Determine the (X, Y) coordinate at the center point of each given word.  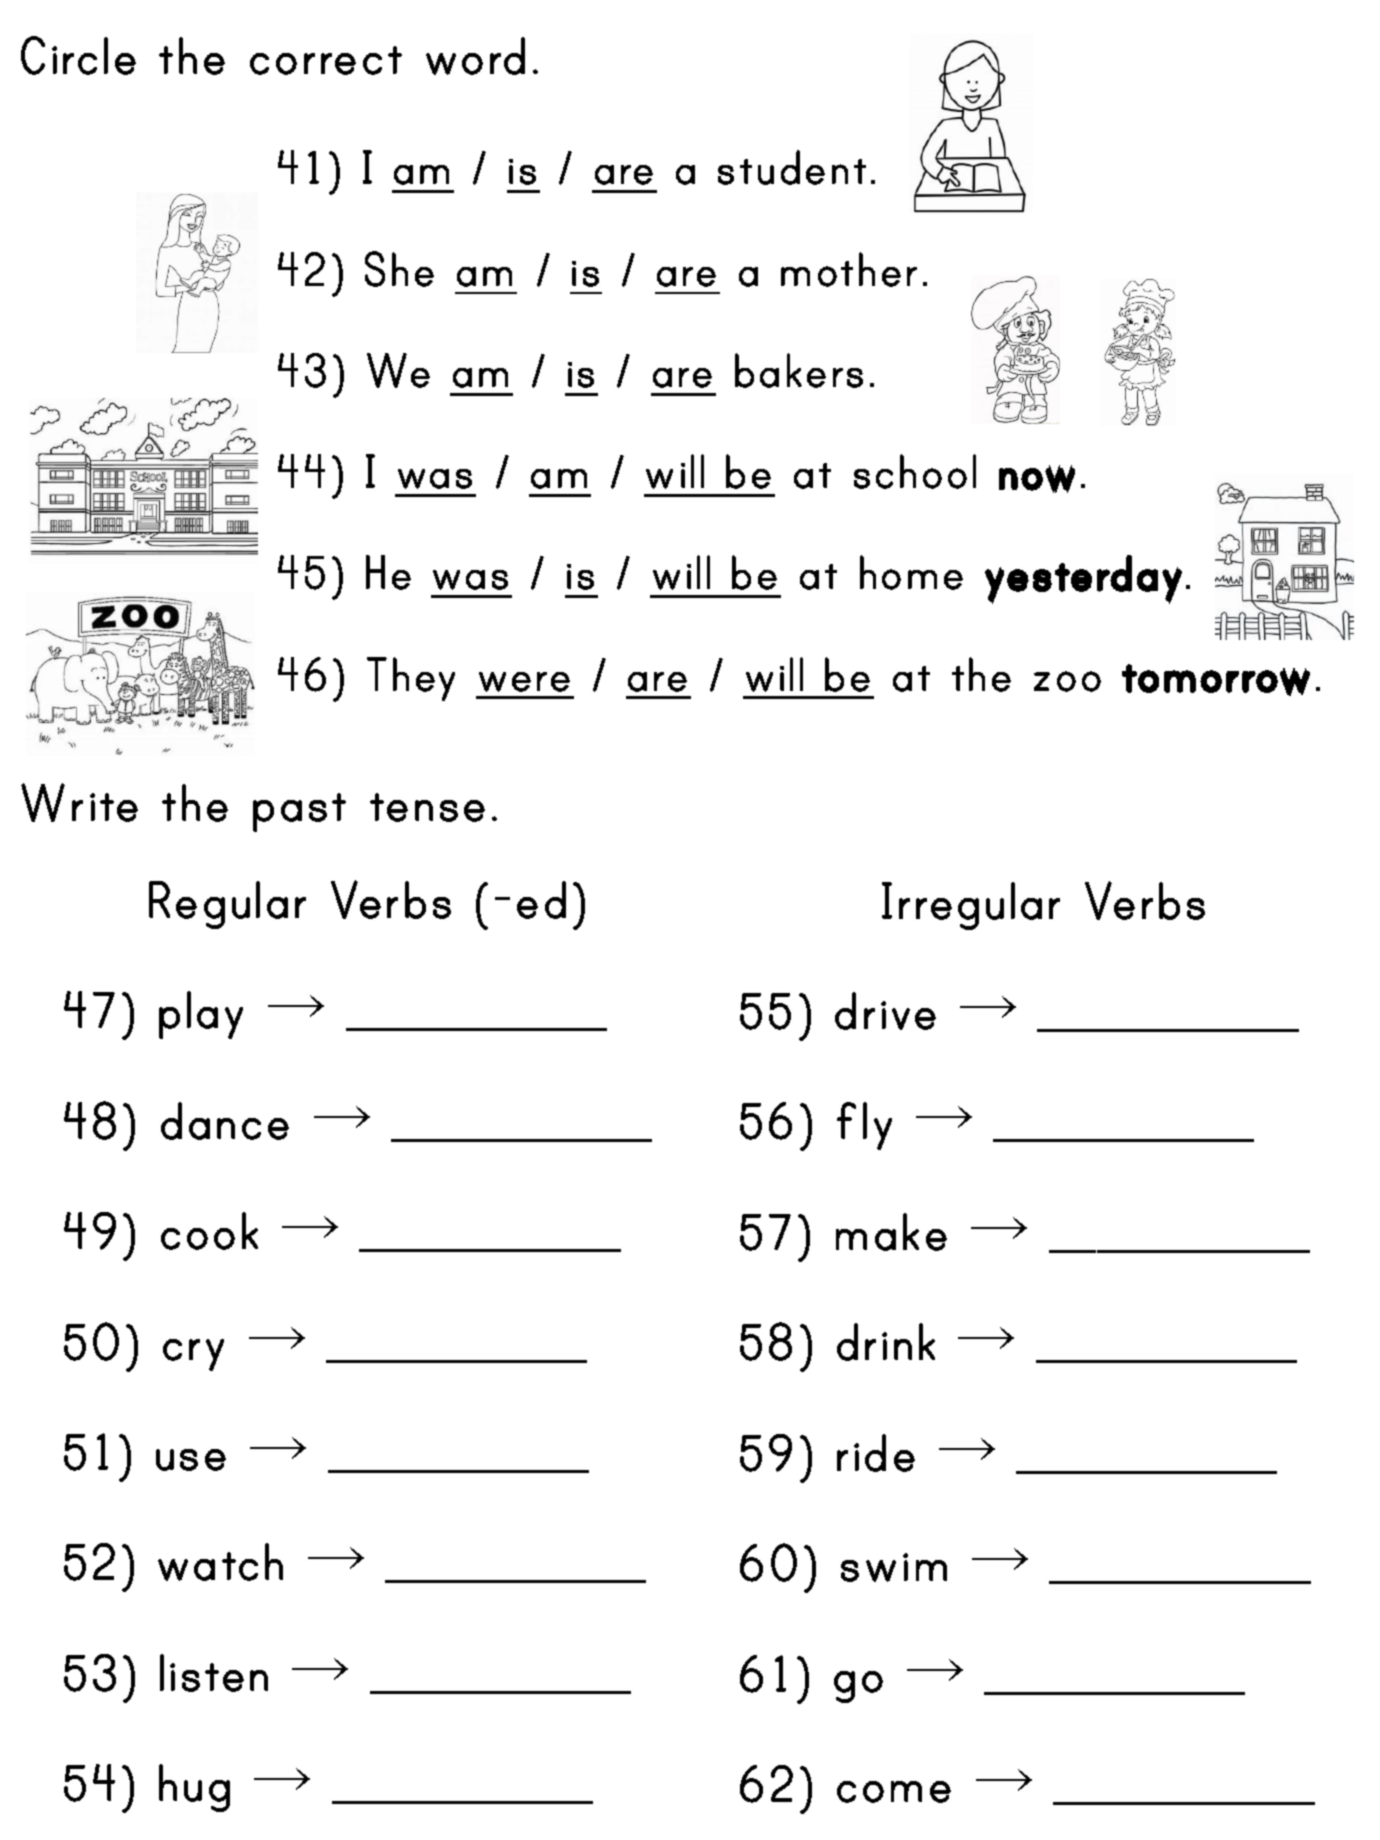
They (411, 679)
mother (849, 269)
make (891, 1232)
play (201, 1015)
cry (193, 1355)
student (792, 167)
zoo (1067, 681)
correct (326, 60)
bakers (799, 370)
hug (194, 1788)
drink (886, 1342)
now (1037, 479)
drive (885, 1011)
